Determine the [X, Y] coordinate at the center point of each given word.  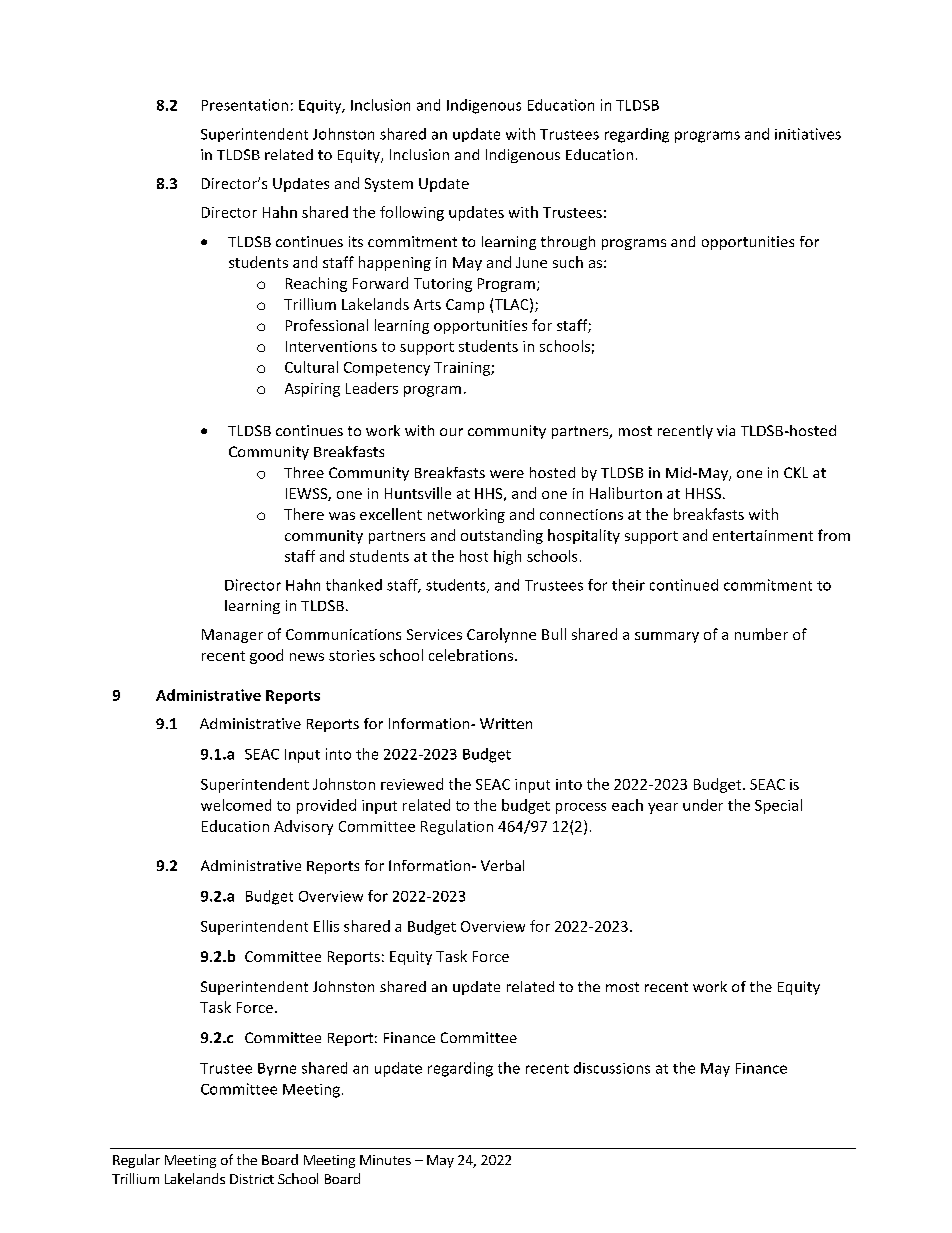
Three [304, 472]
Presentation [245, 105]
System [389, 185]
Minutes [385, 1160]
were [507, 474]
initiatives [808, 134]
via [726, 430]
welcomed [236, 805]
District [252, 1179]
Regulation [457, 827]
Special [778, 806]
